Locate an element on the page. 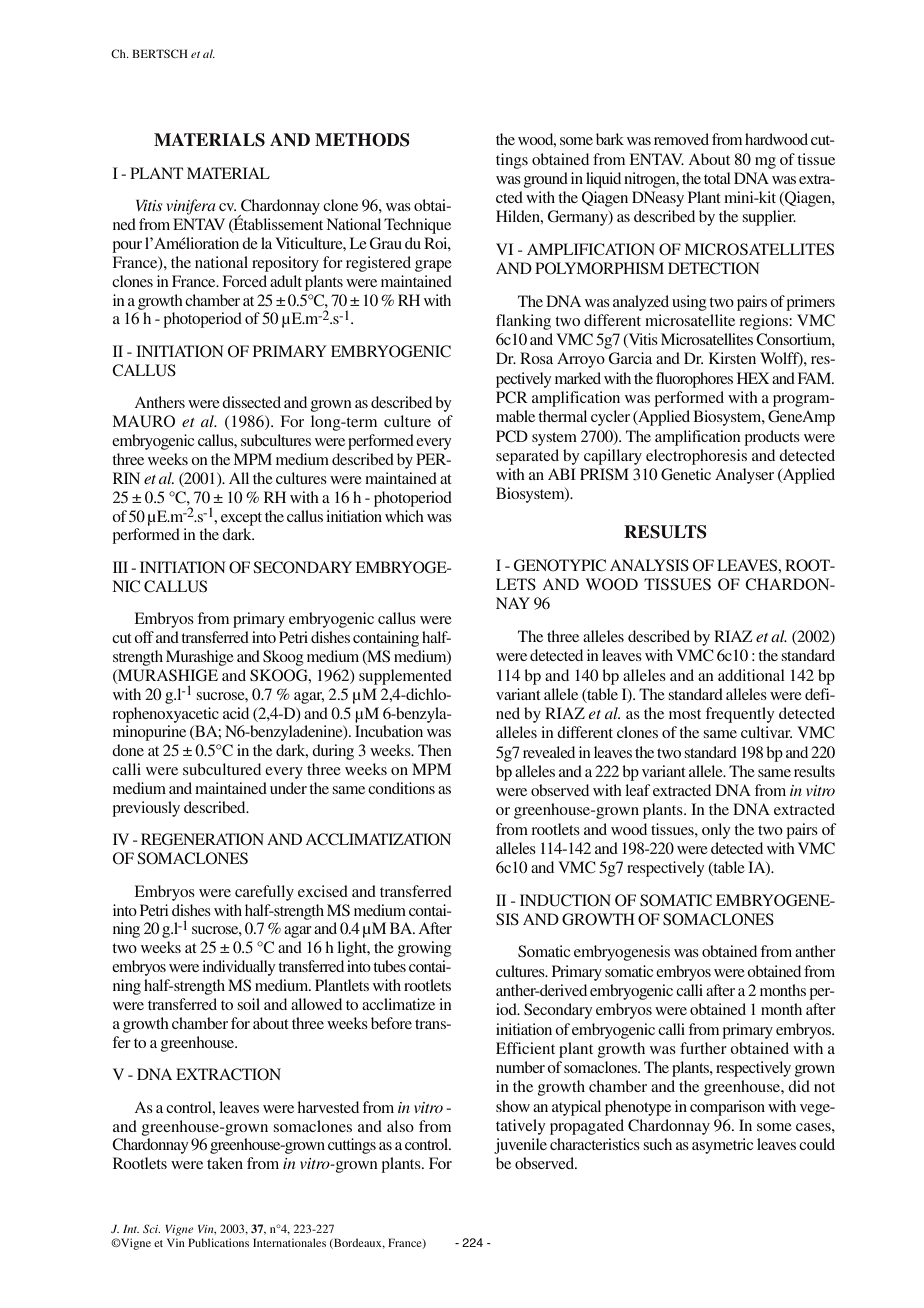 Image resolution: width=924 pixels, height=1308 pixels. products is located at coordinates (772, 438).
